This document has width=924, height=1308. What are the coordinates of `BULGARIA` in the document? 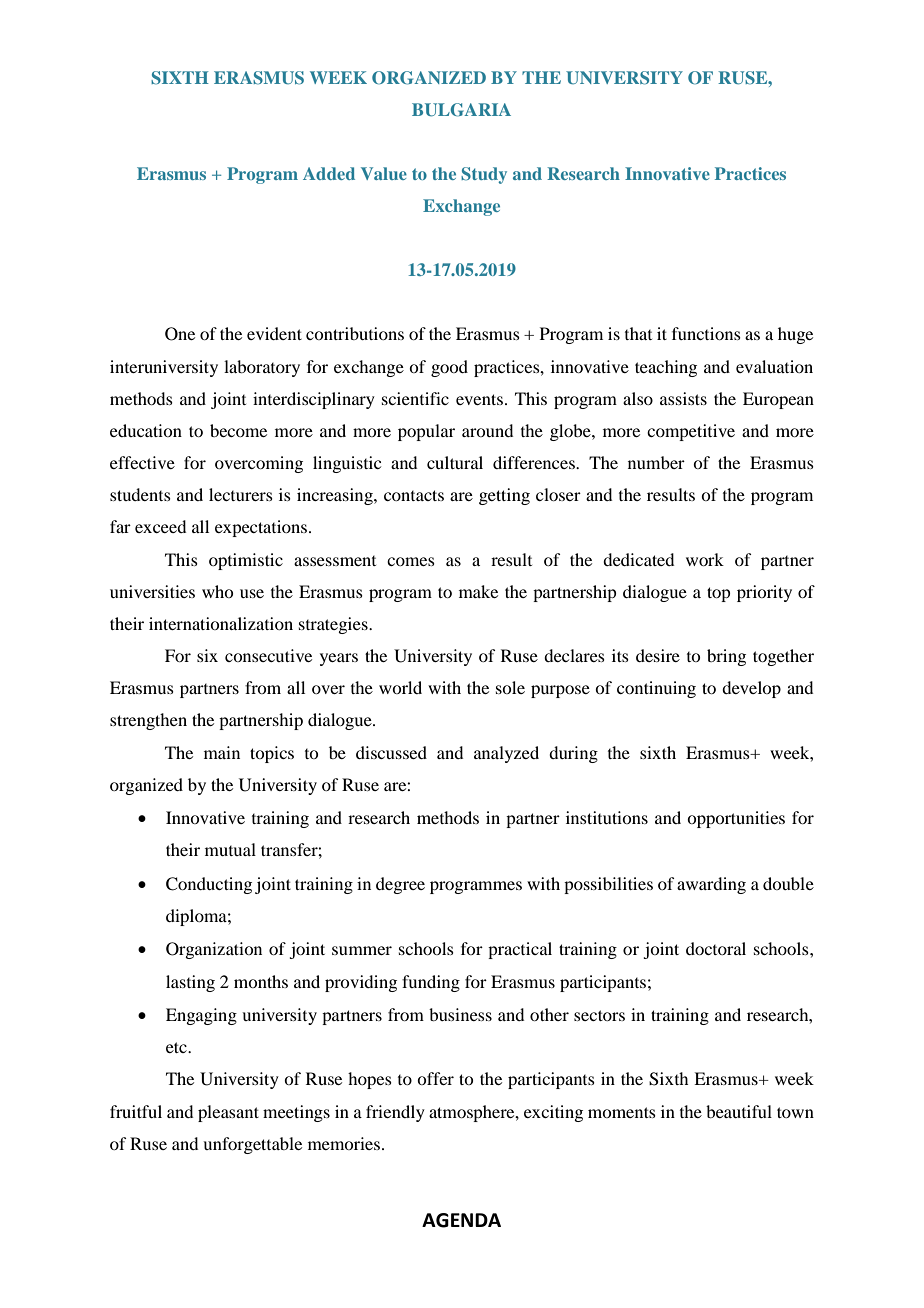 It's located at (461, 110).
